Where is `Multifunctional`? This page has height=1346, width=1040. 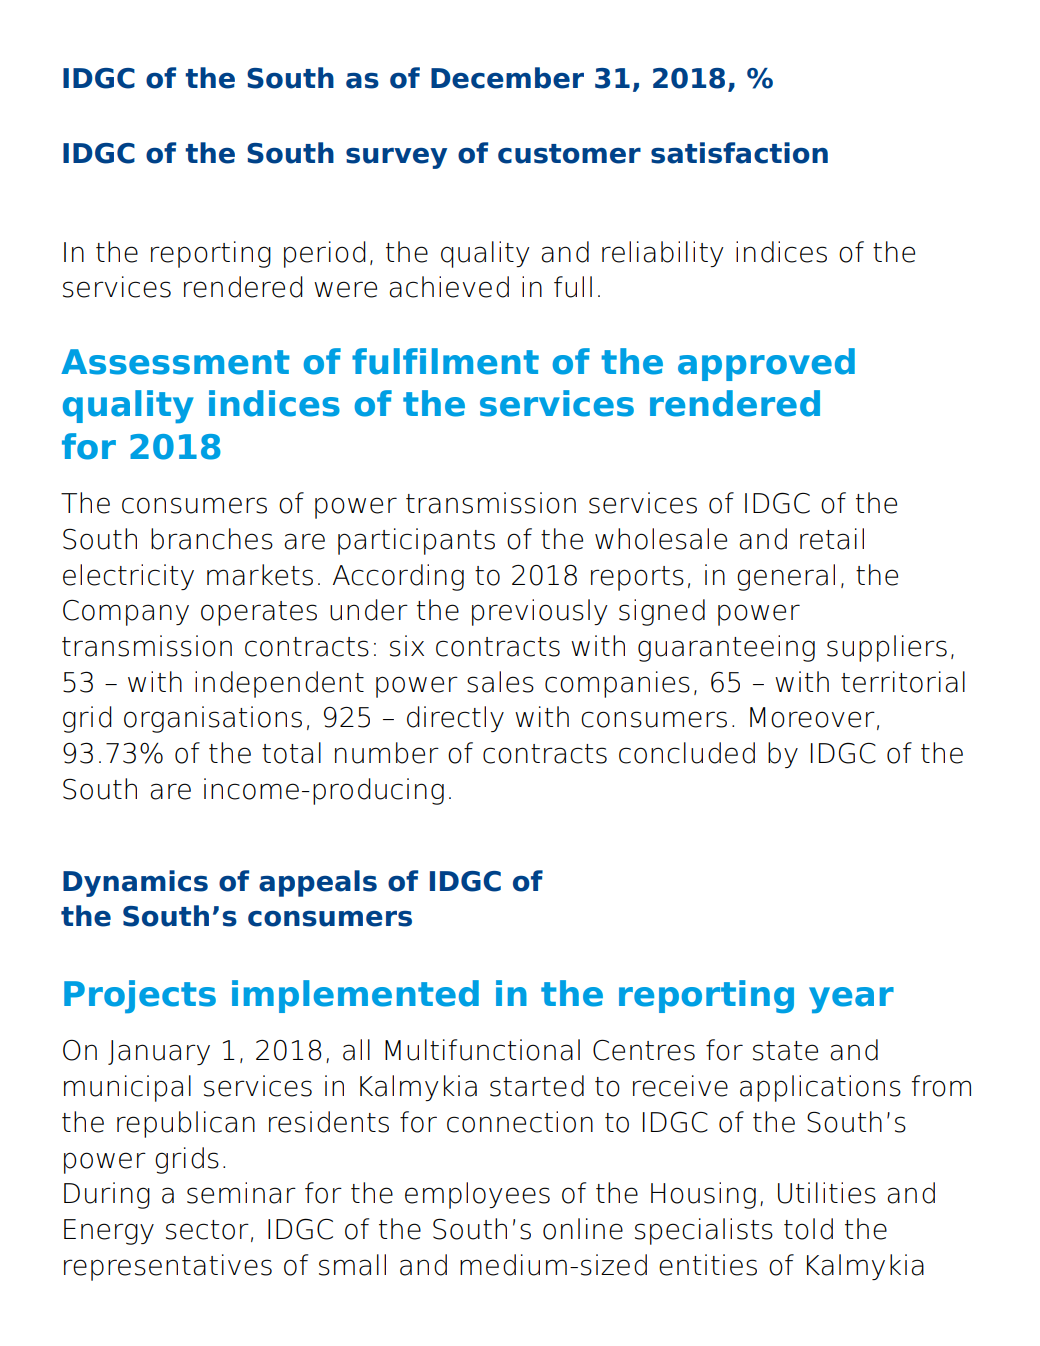 Multifunctional is located at coordinates (482, 1050).
